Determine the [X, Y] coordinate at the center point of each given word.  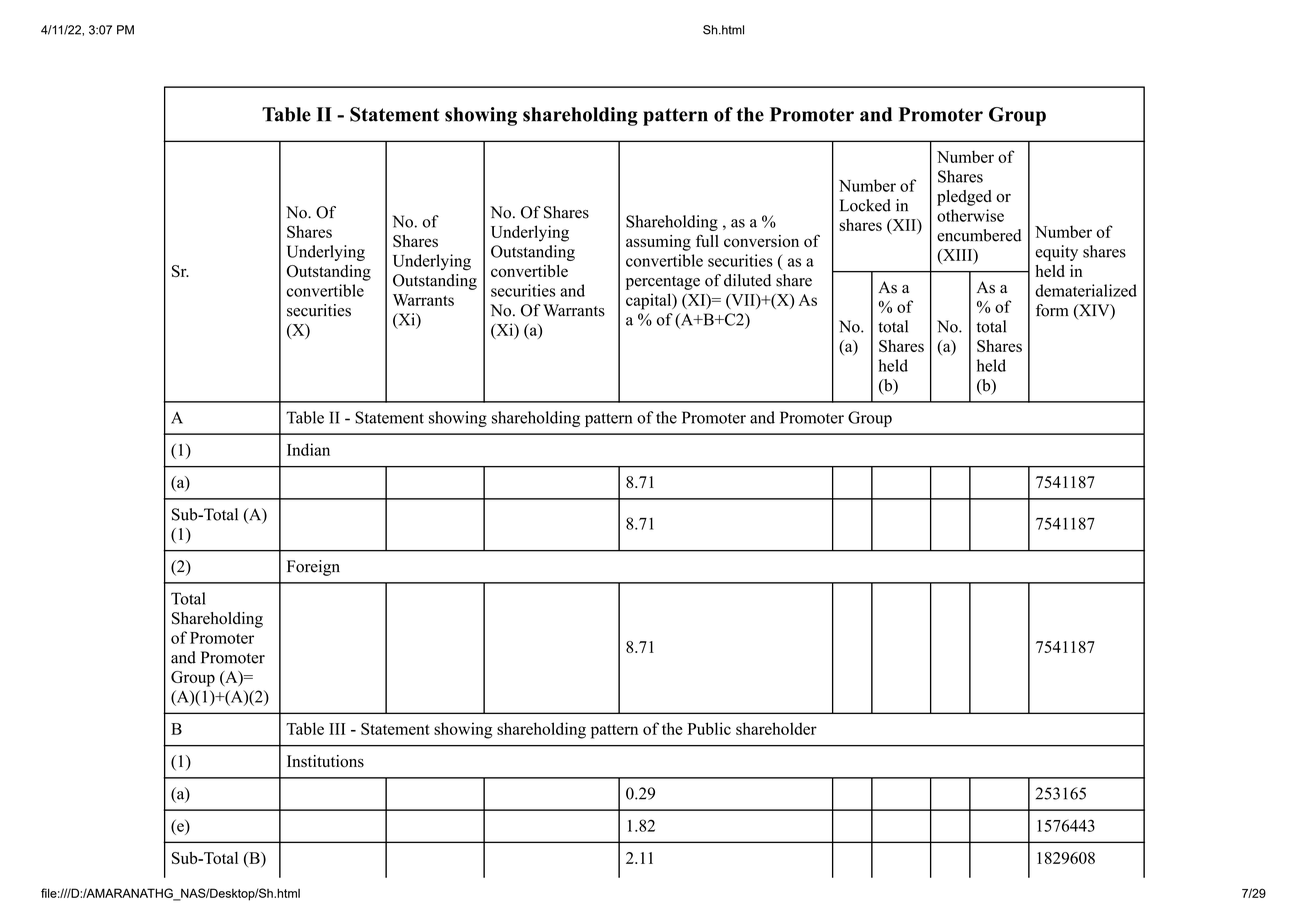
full [707, 240]
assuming [658, 243]
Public [709, 728]
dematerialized [1086, 290]
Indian [308, 449]
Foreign [313, 568]
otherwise [970, 215]
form [1052, 310]
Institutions [325, 761]
